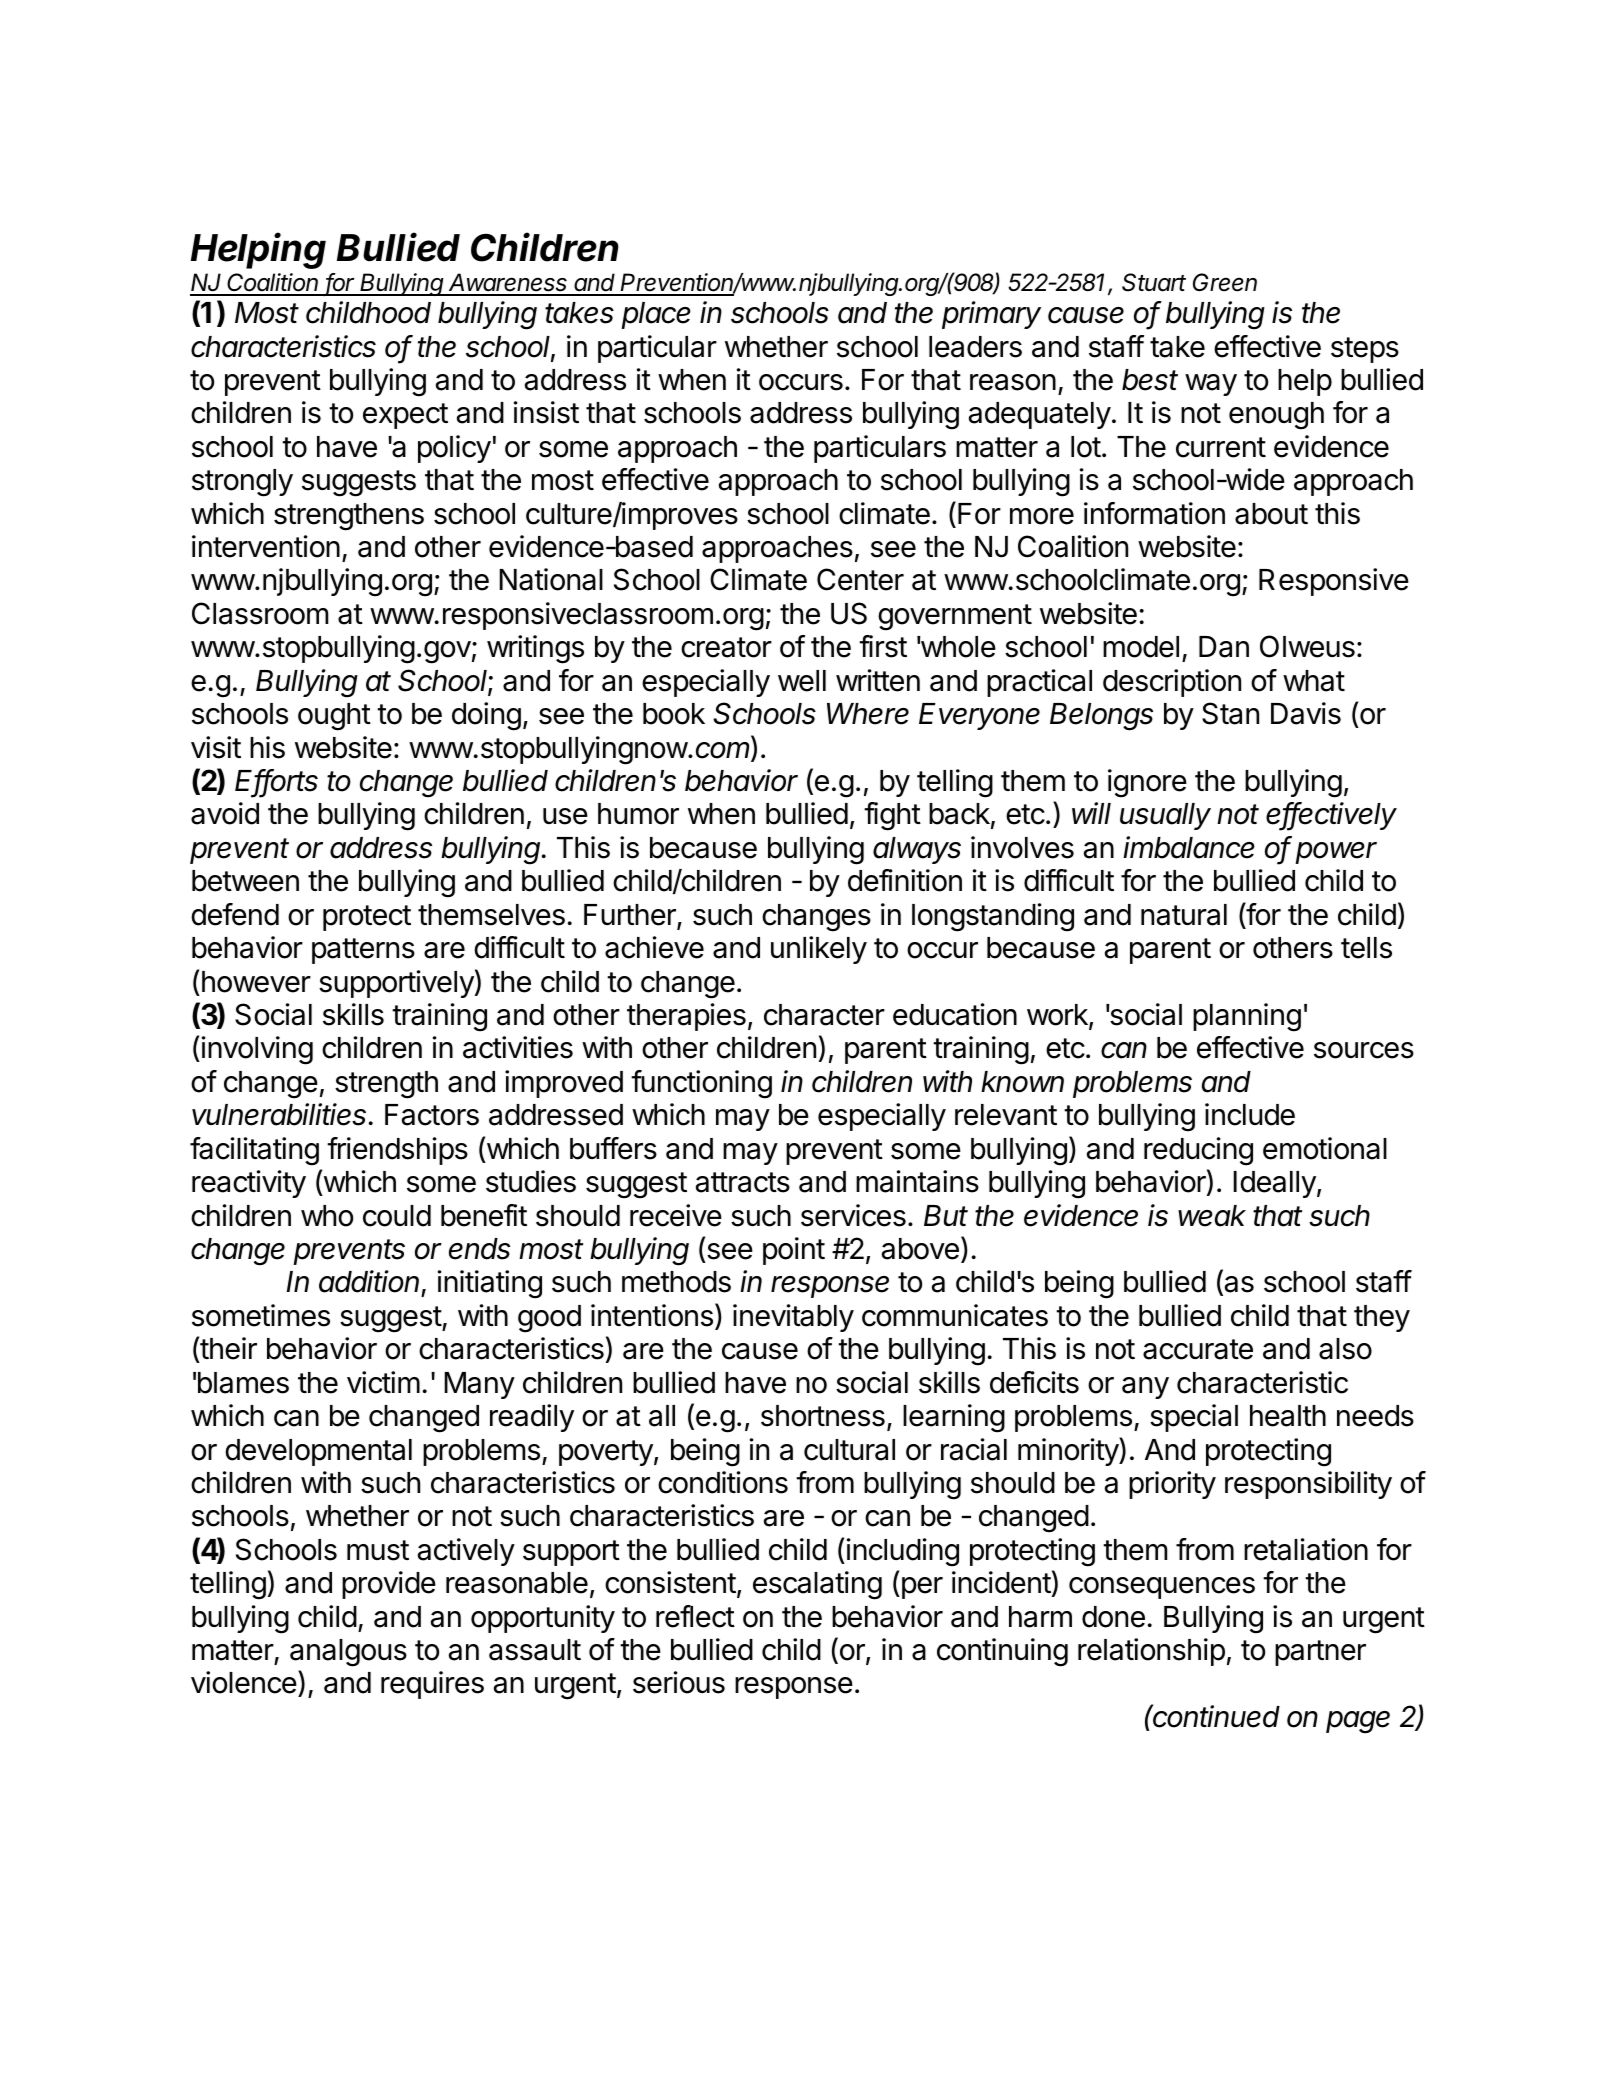 Image resolution: width=1618 pixels, height=2093 pixels. I want to click on serious, so click(679, 1682).
